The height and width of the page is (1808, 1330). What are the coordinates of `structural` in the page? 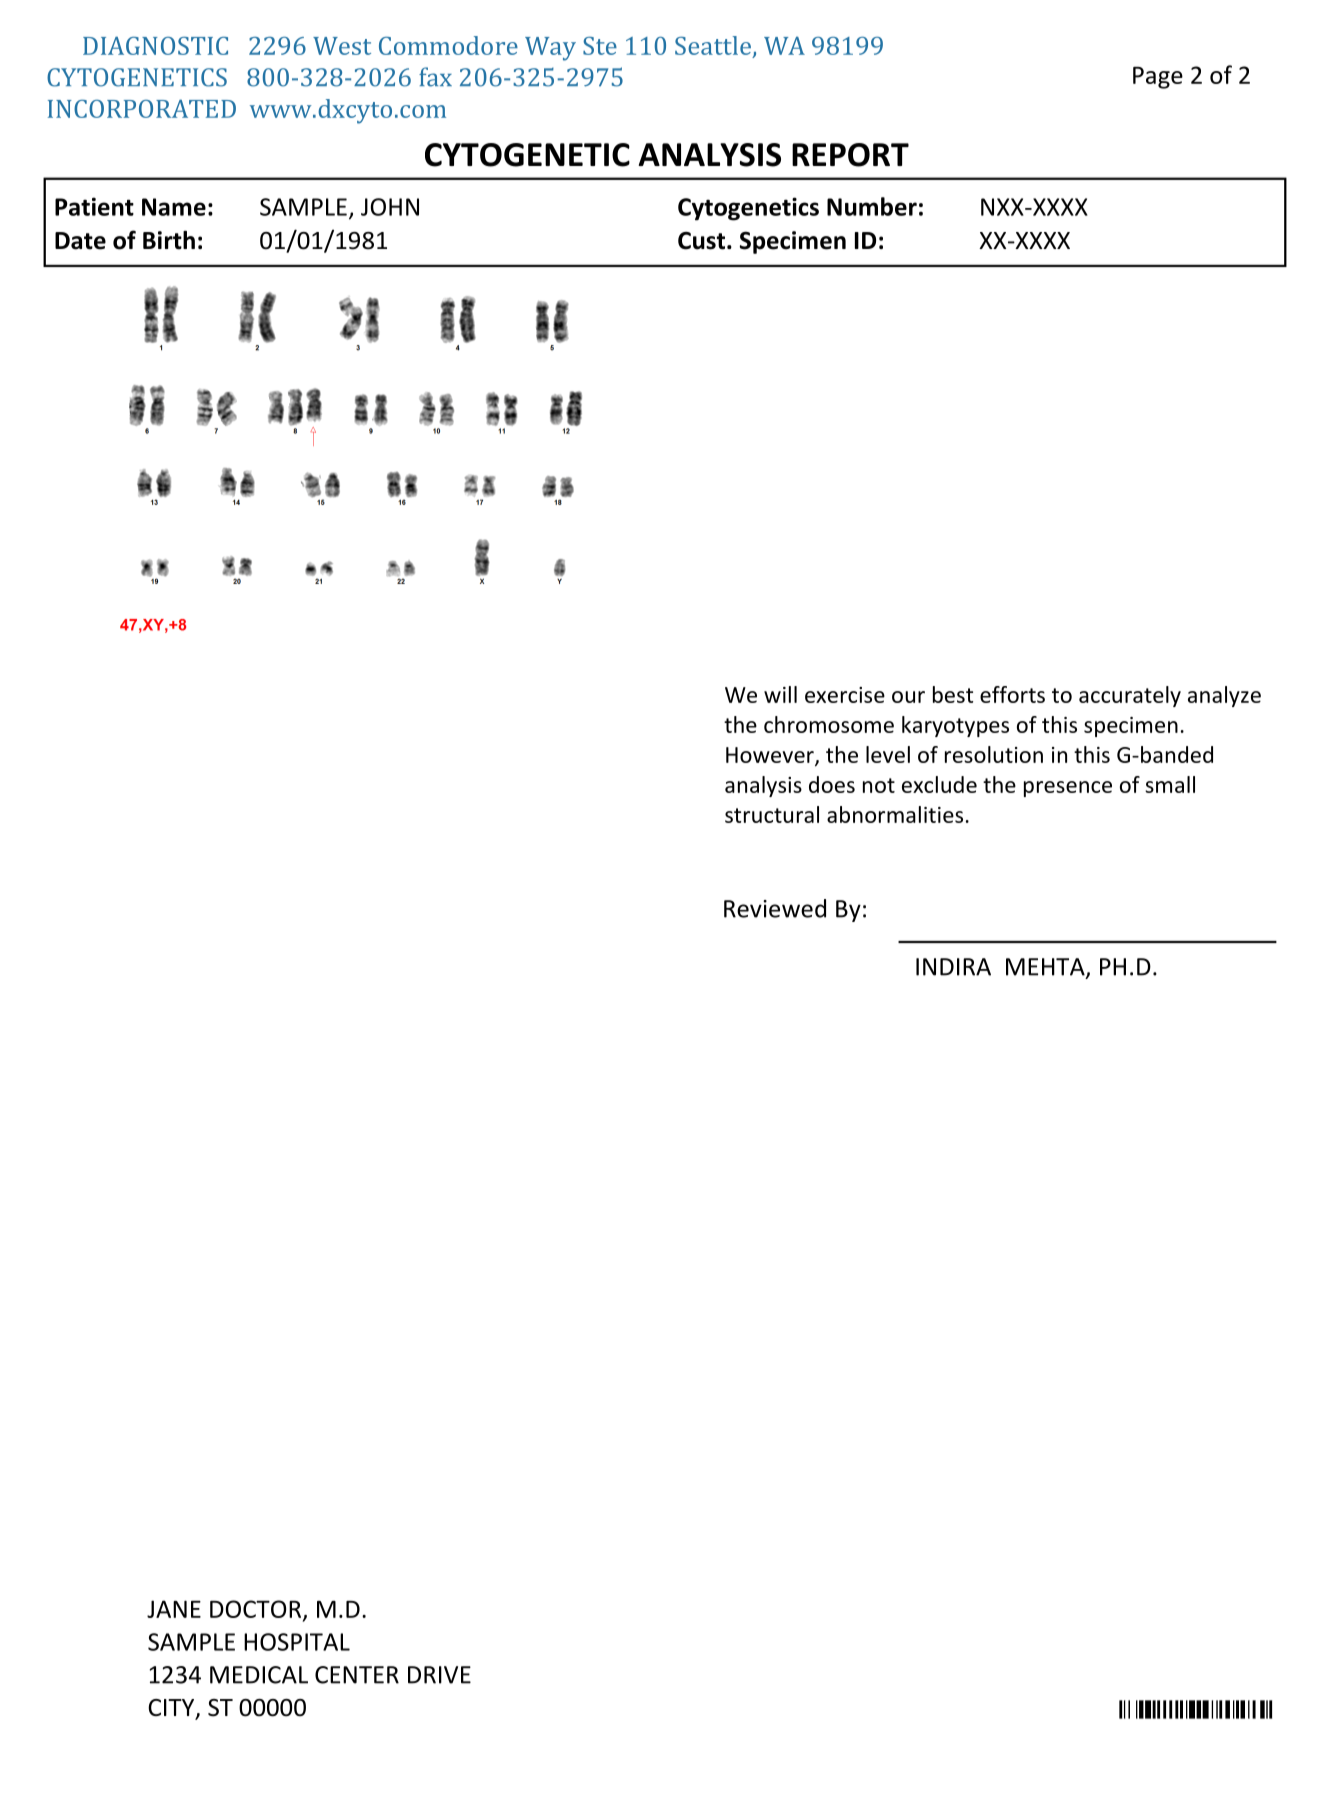 It's located at (772, 814).
